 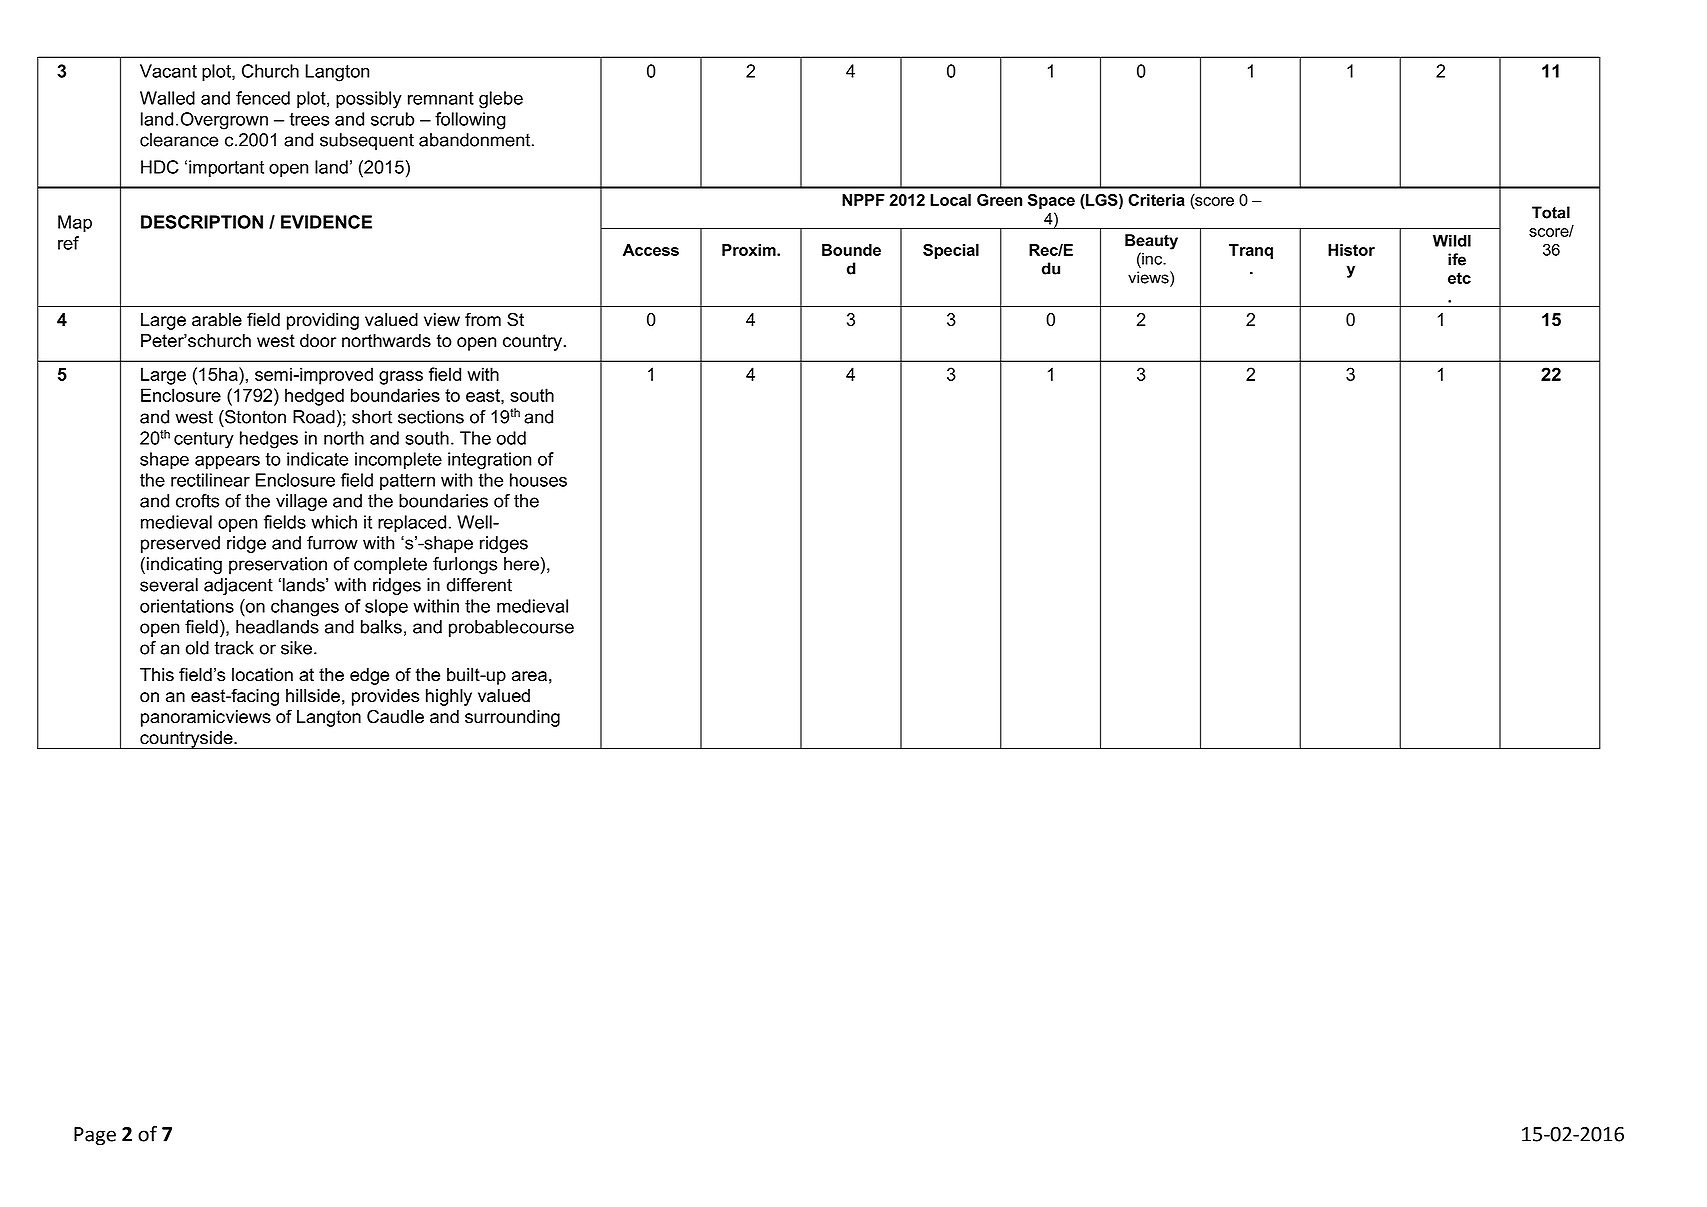 What do you see at coordinates (217, 320) in the page?
I see `arable` at bounding box center [217, 320].
